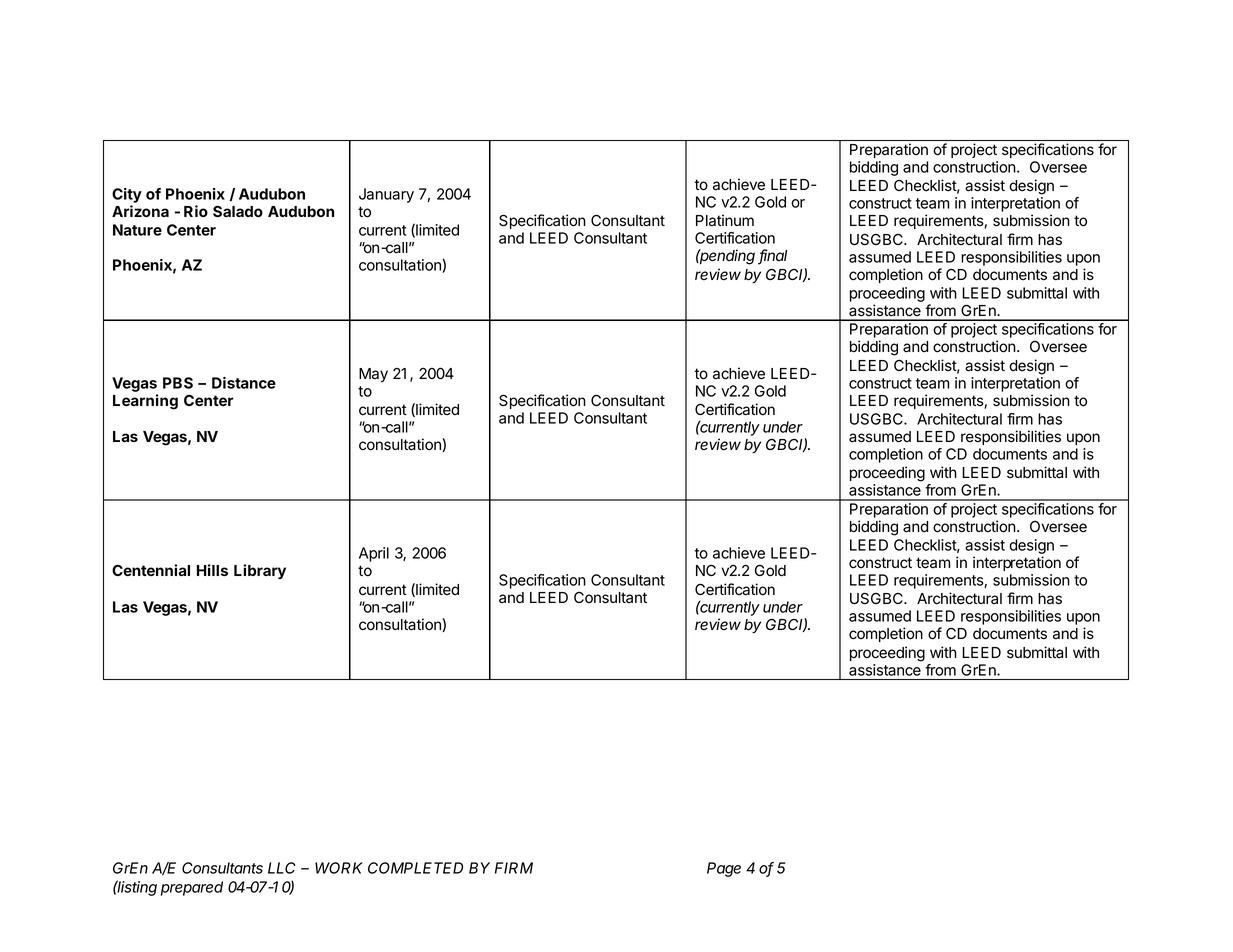 This screenshot has width=1233, height=952. What do you see at coordinates (386, 195) in the screenshot?
I see `January` at bounding box center [386, 195].
